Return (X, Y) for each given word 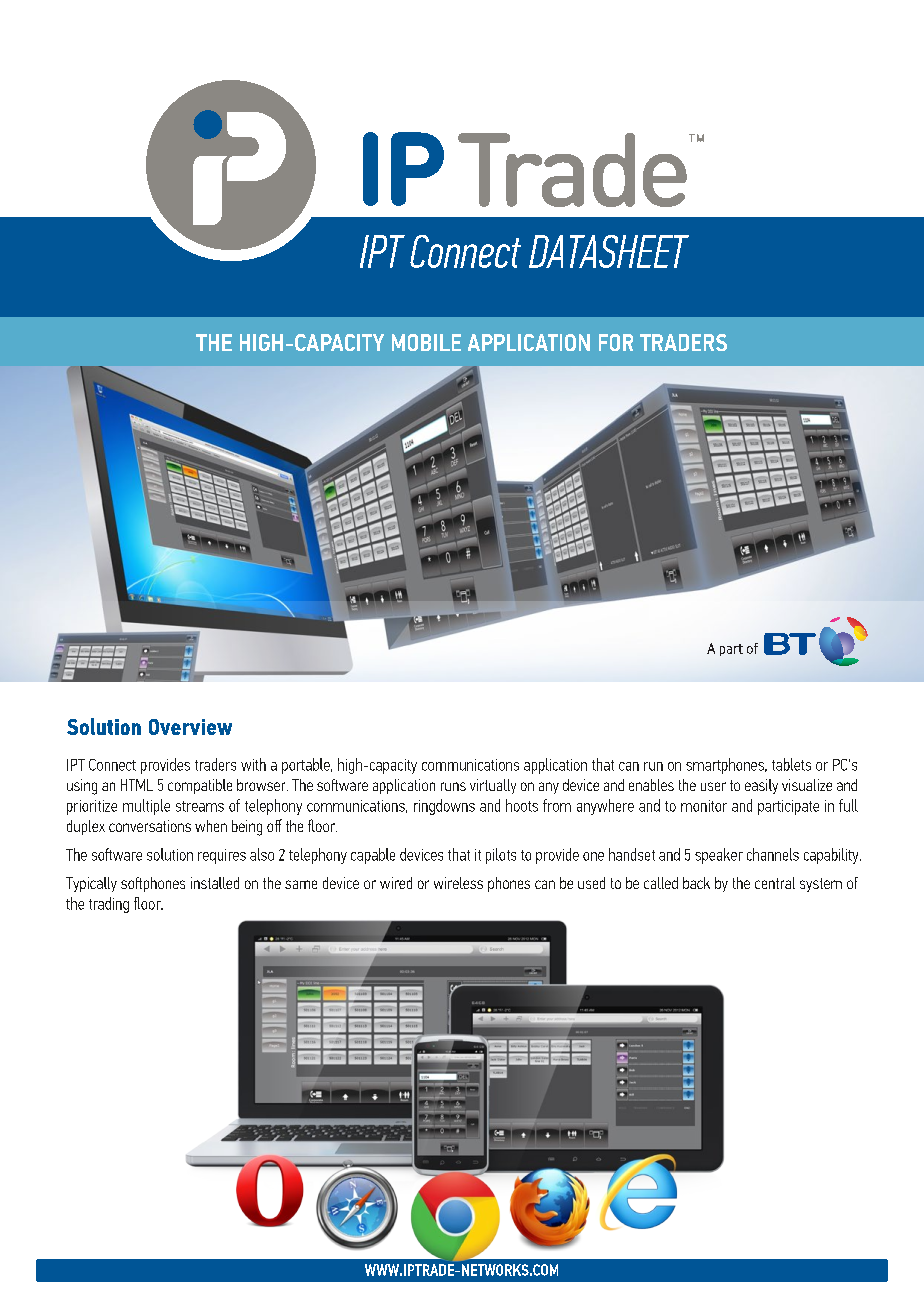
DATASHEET (609, 251)
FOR (616, 342)
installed (215, 883)
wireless (458, 883)
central (775, 883)
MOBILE (426, 342)
